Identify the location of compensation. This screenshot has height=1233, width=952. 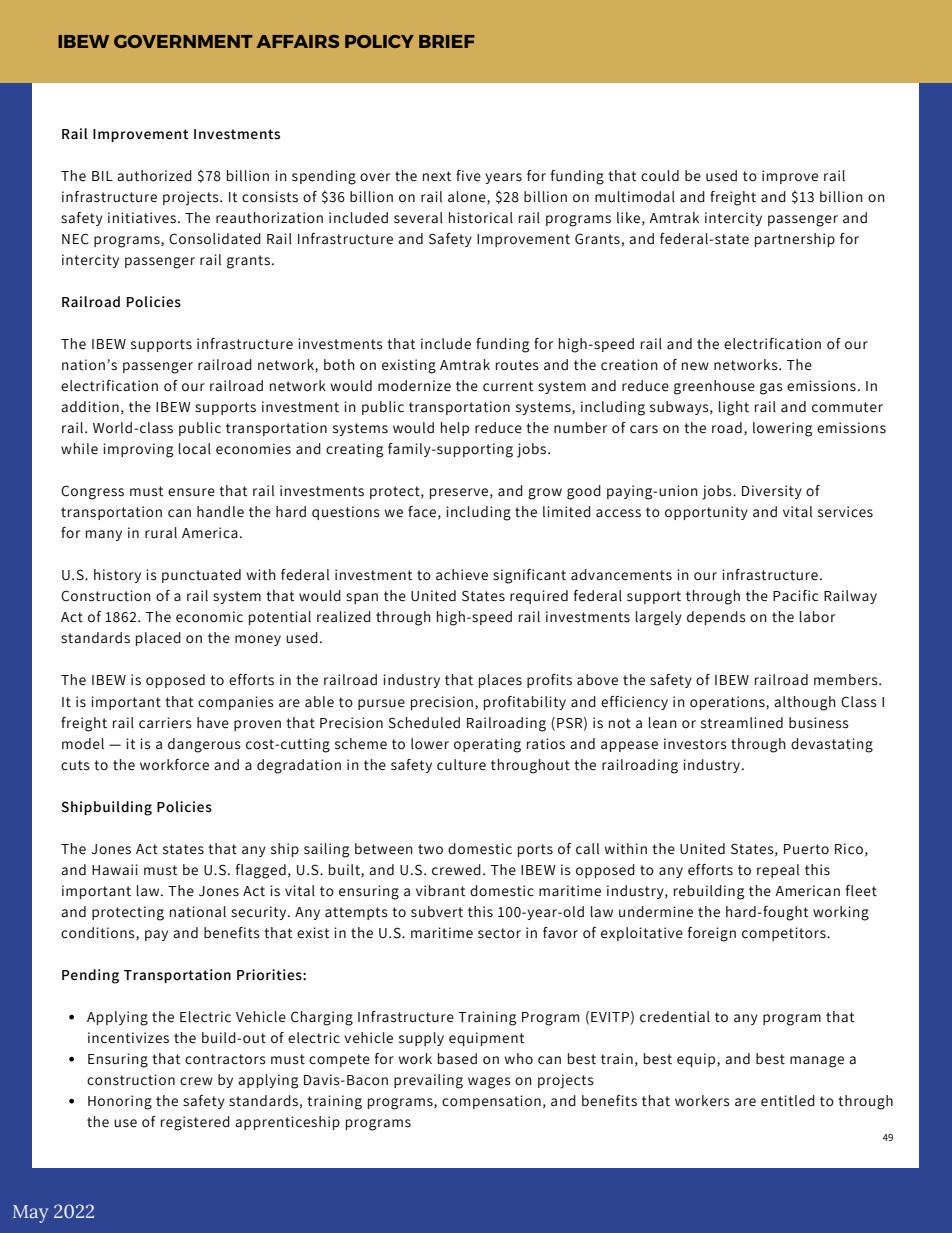
(491, 1102).
